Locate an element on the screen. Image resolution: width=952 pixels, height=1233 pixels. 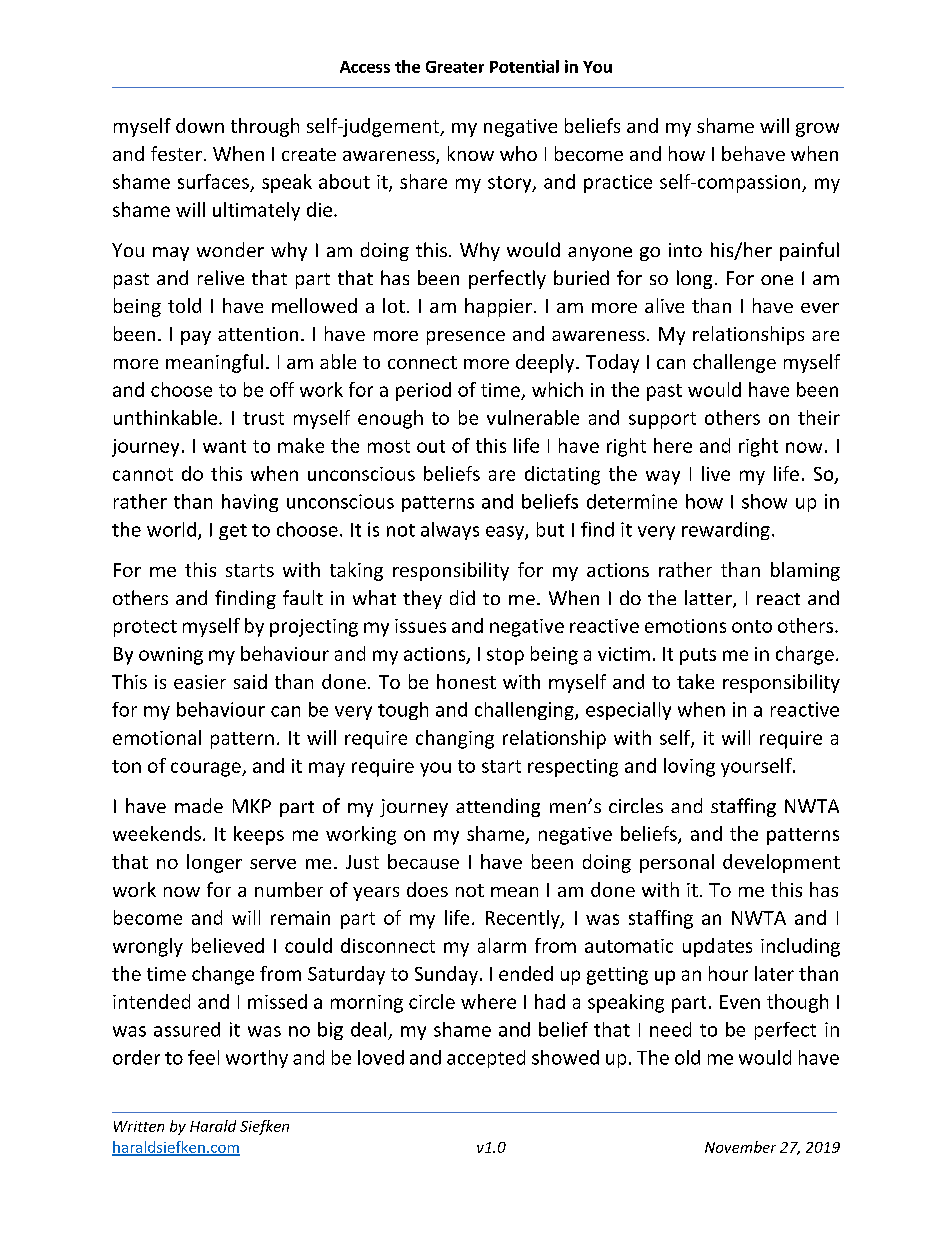
did is located at coordinates (462, 597).
